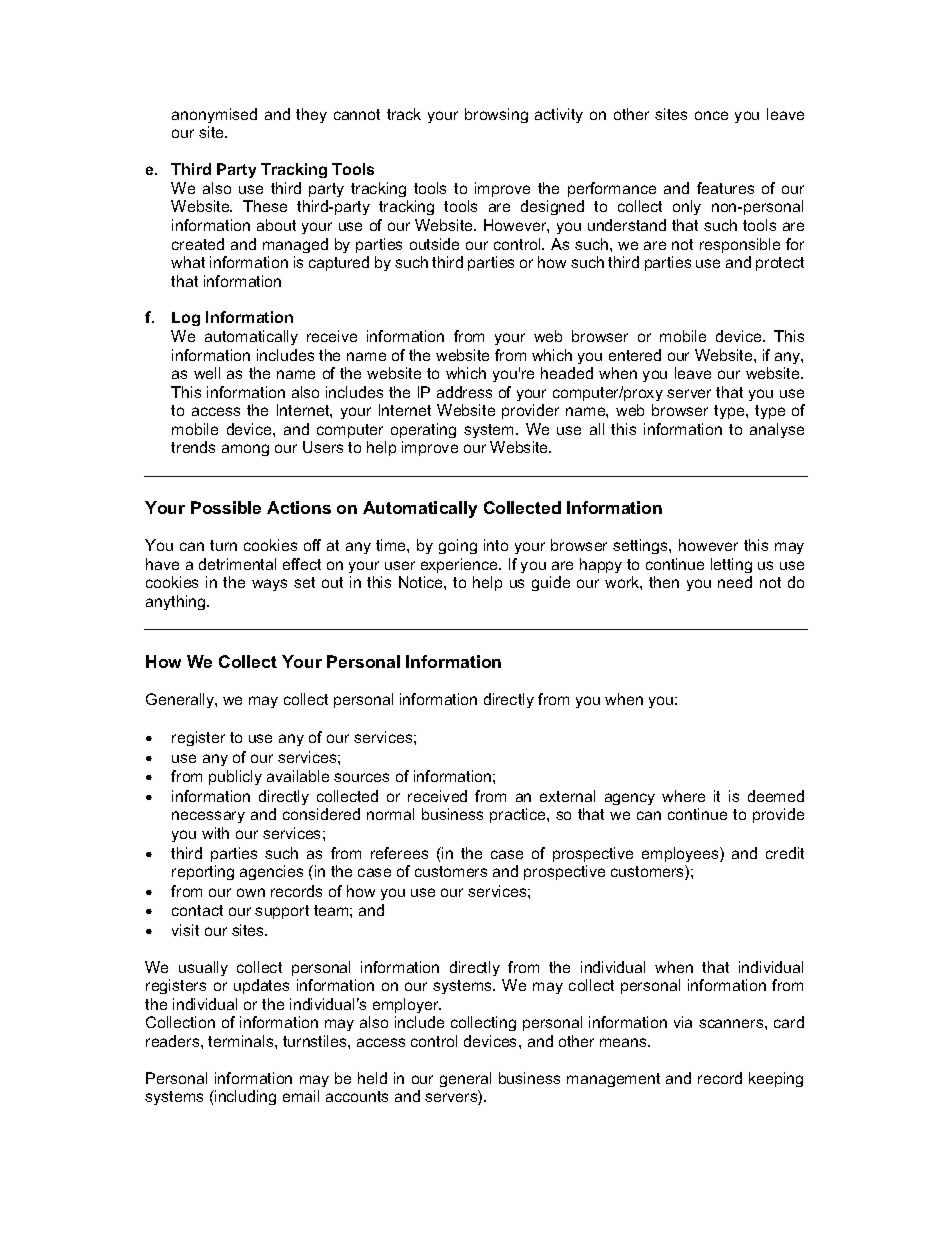 This screenshot has height=1233, width=952. Describe the element at coordinates (683, 796) in the screenshot. I see `where` at that location.
